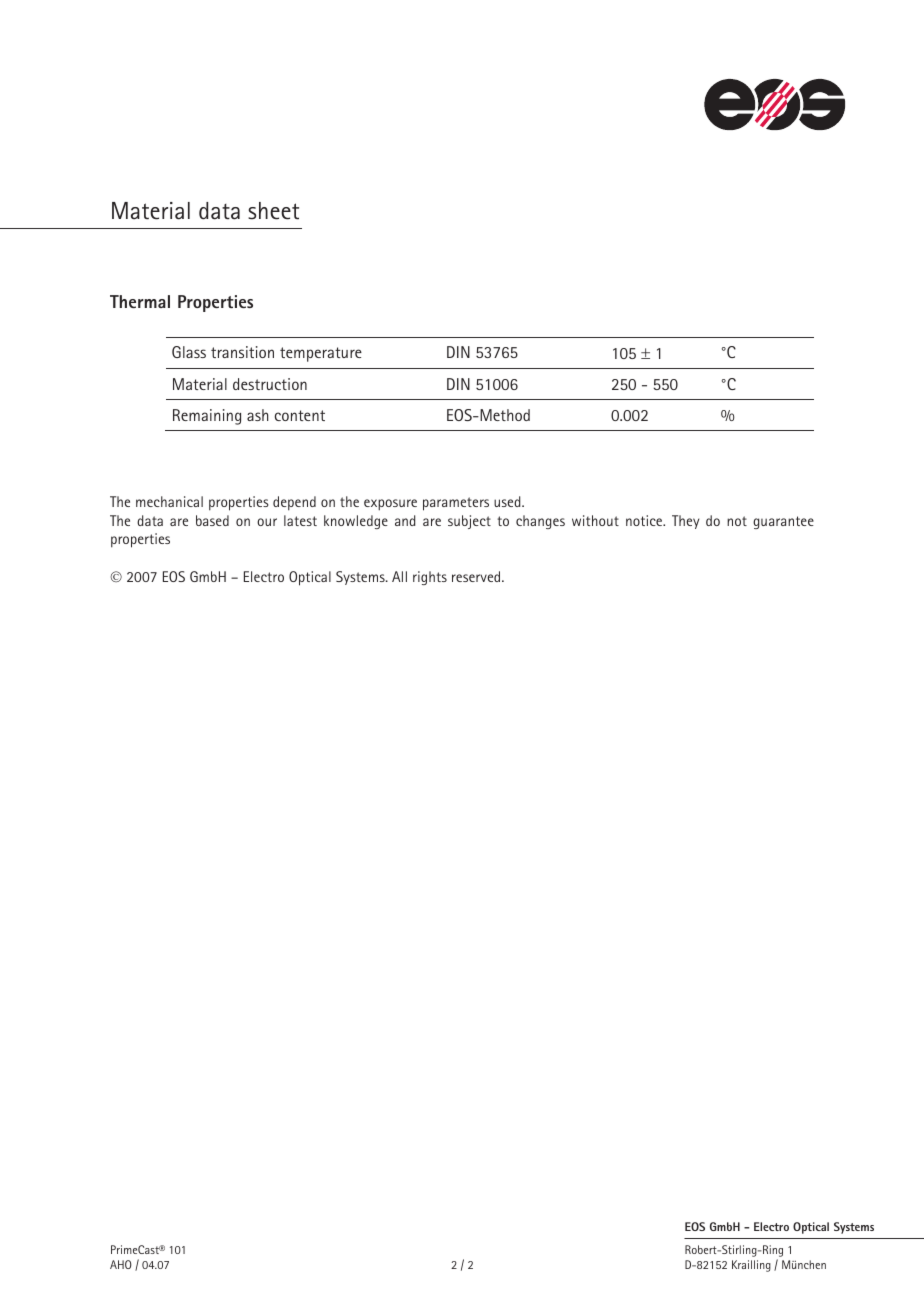 This document has height=1308, width=924. I want to click on used, so click(508, 501).
